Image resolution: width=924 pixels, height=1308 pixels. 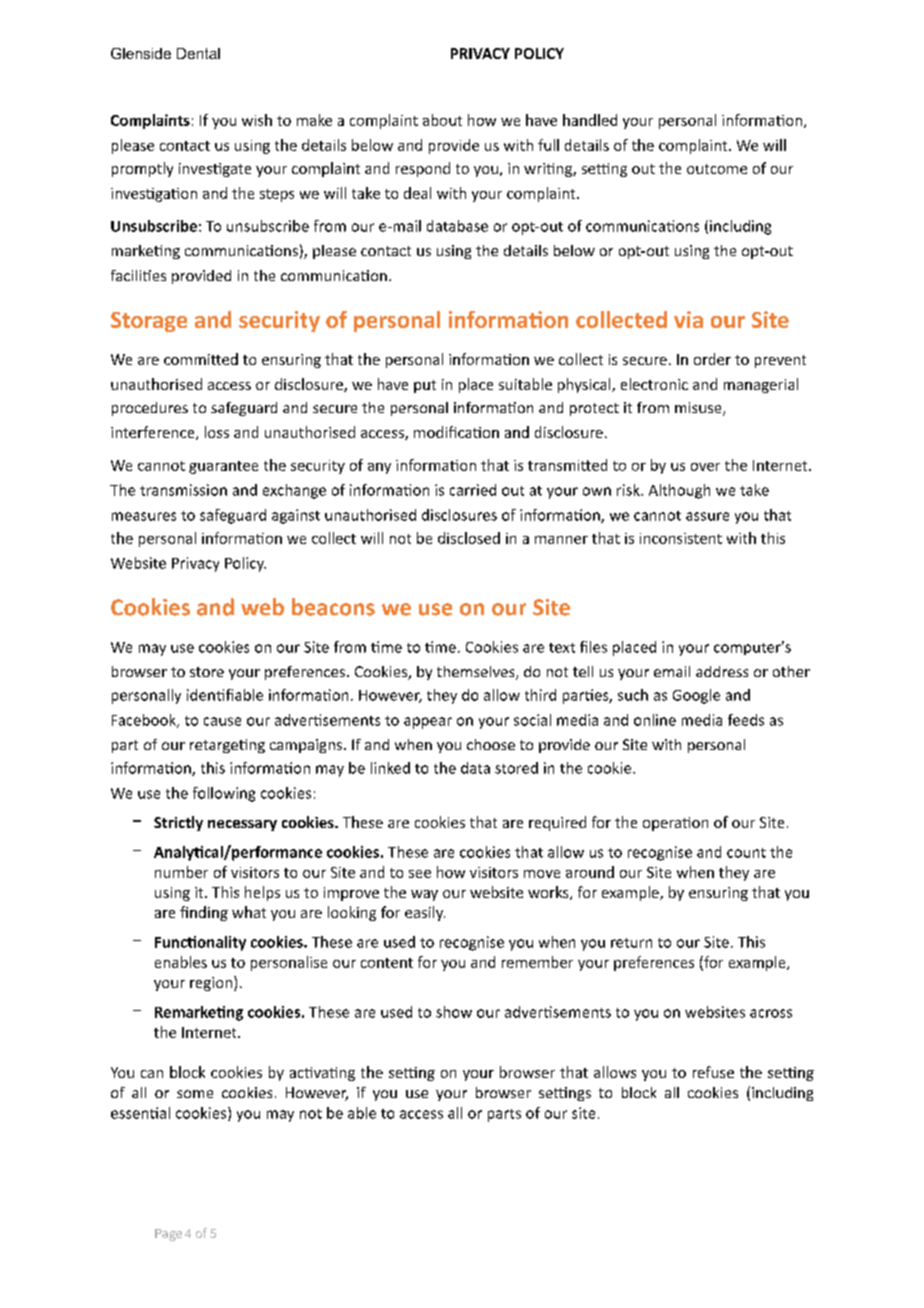 What do you see at coordinates (585, 385) in the screenshot?
I see `physical` at bounding box center [585, 385].
